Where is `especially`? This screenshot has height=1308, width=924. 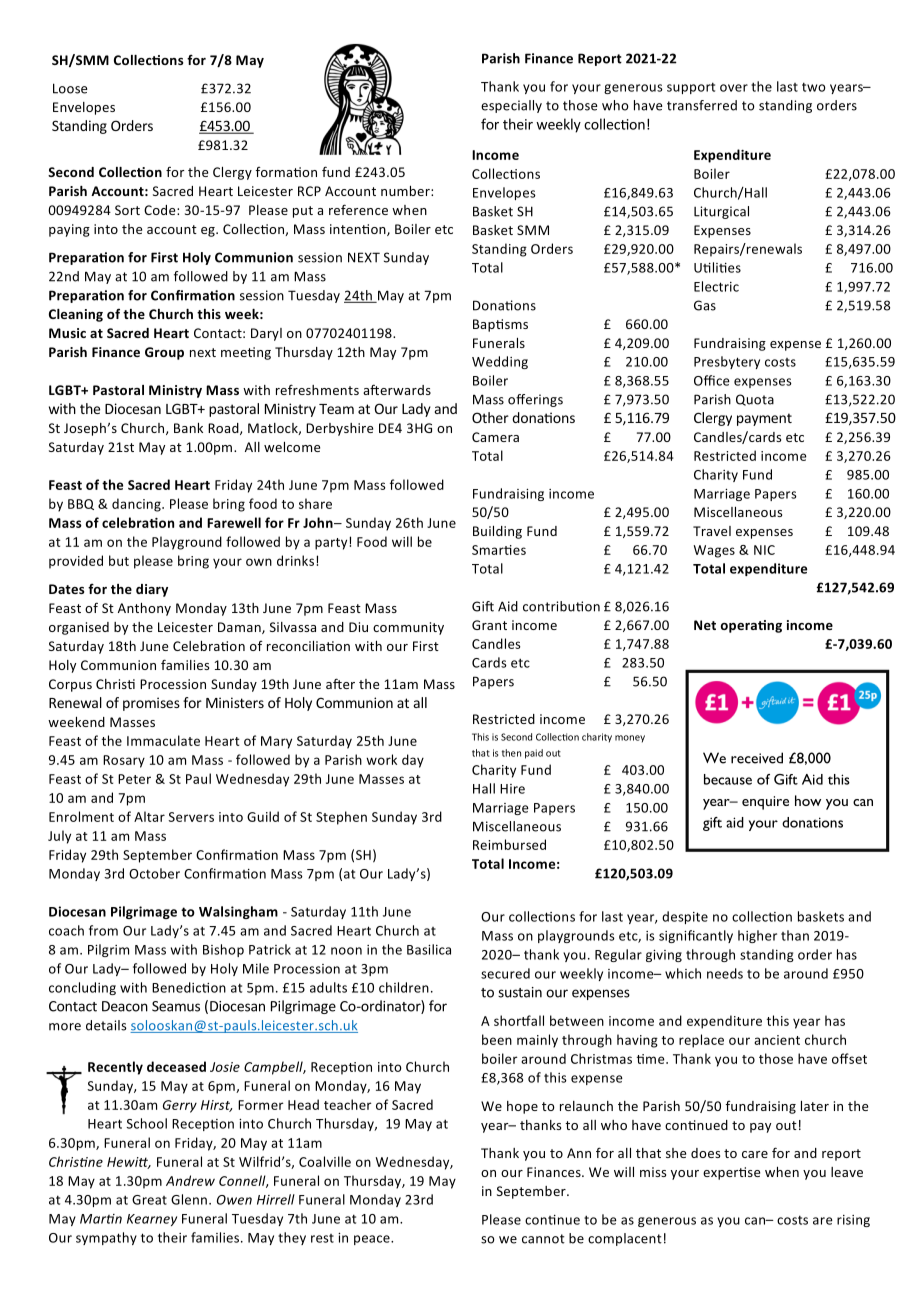
especially is located at coordinates (511, 106).
